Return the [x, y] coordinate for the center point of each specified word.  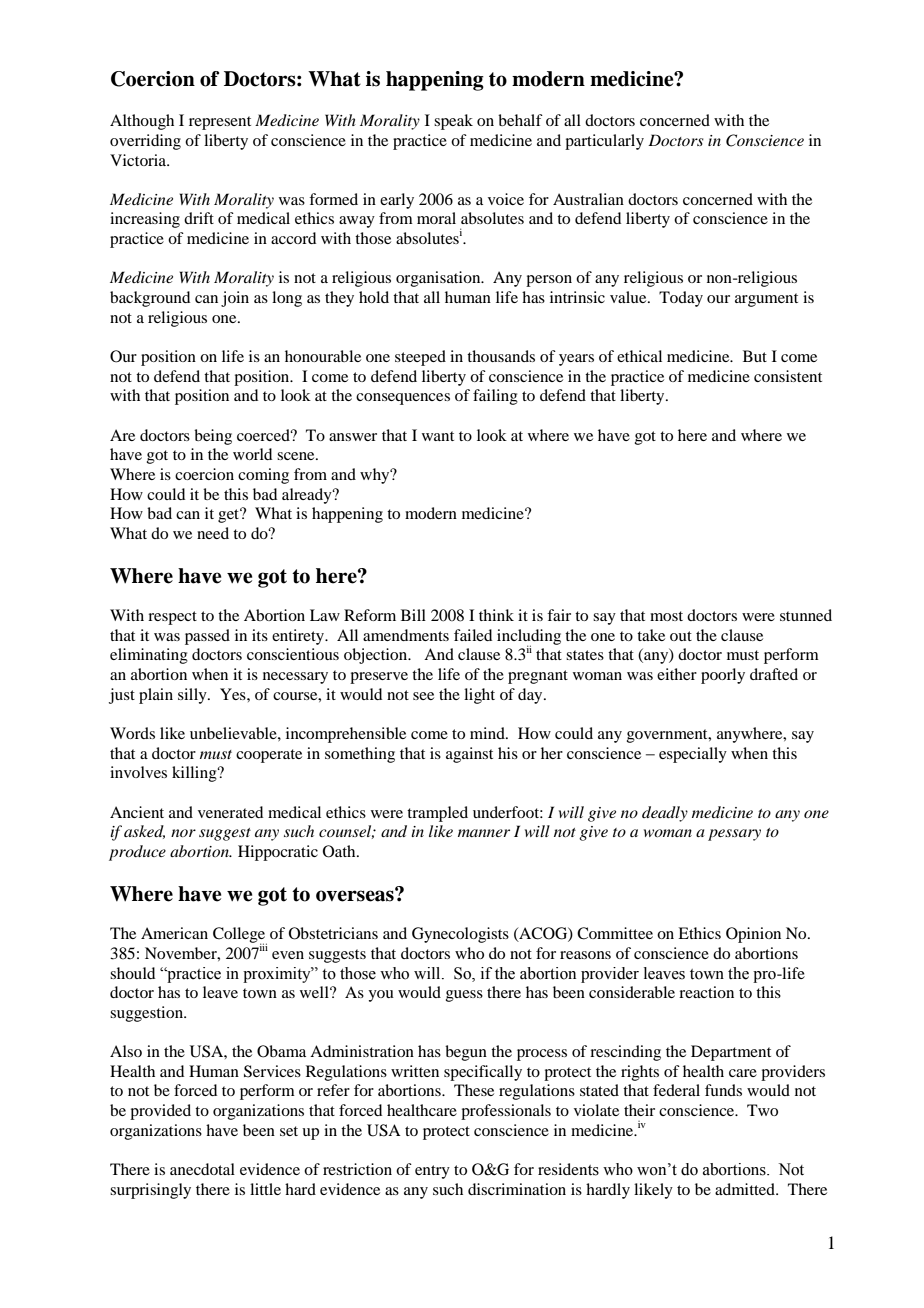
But [755, 356]
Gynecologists [460, 935]
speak [453, 122]
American [174, 933]
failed [473, 635]
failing [495, 397]
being [213, 437]
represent [220, 123]
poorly [723, 676]
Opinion [753, 935]
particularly [604, 142]
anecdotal [202, 1169]
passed [207, 637]
